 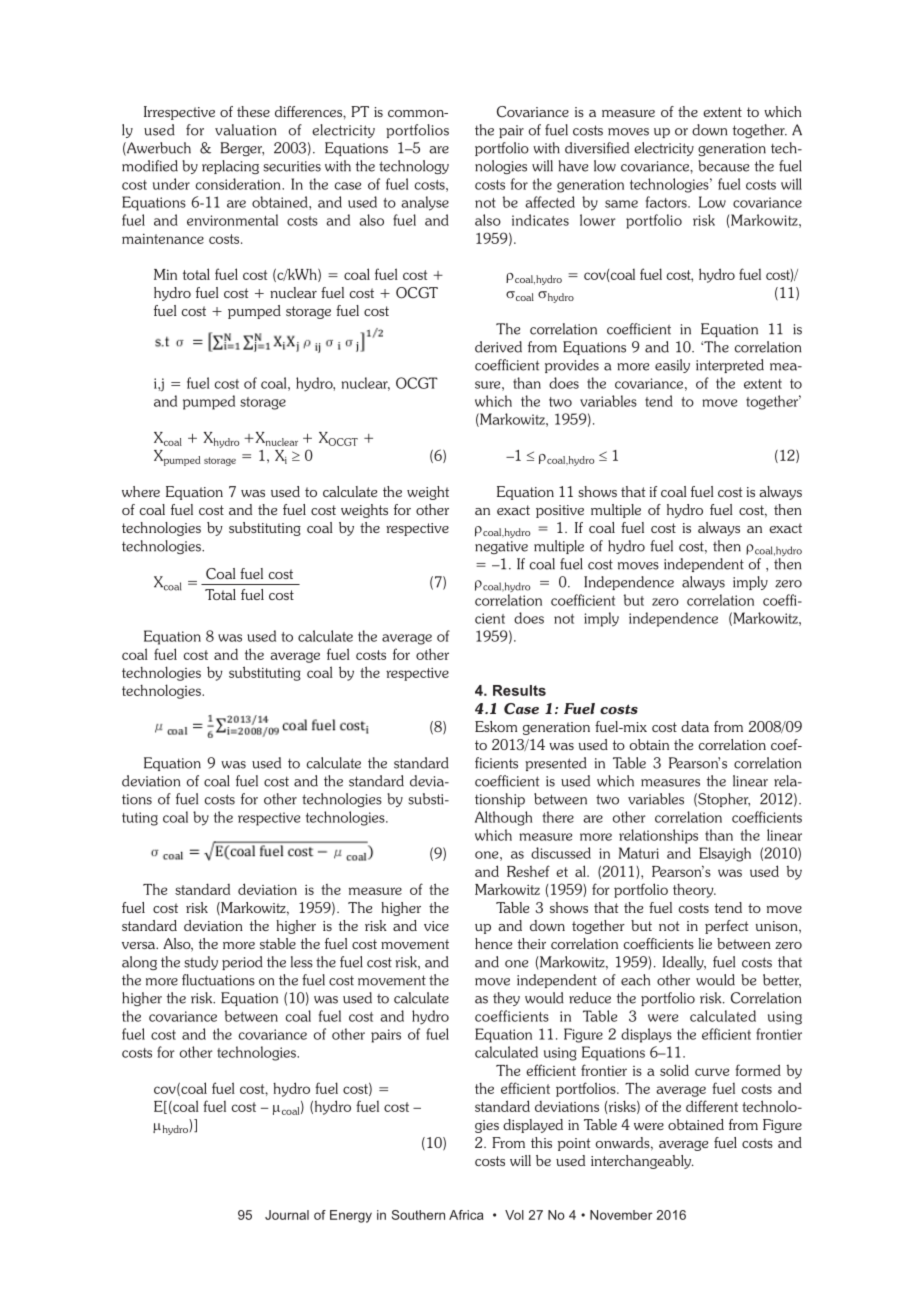 What do you see at coordinates (242, 149) in the page?
I see `Berger` at bounding box center [242, 149].
